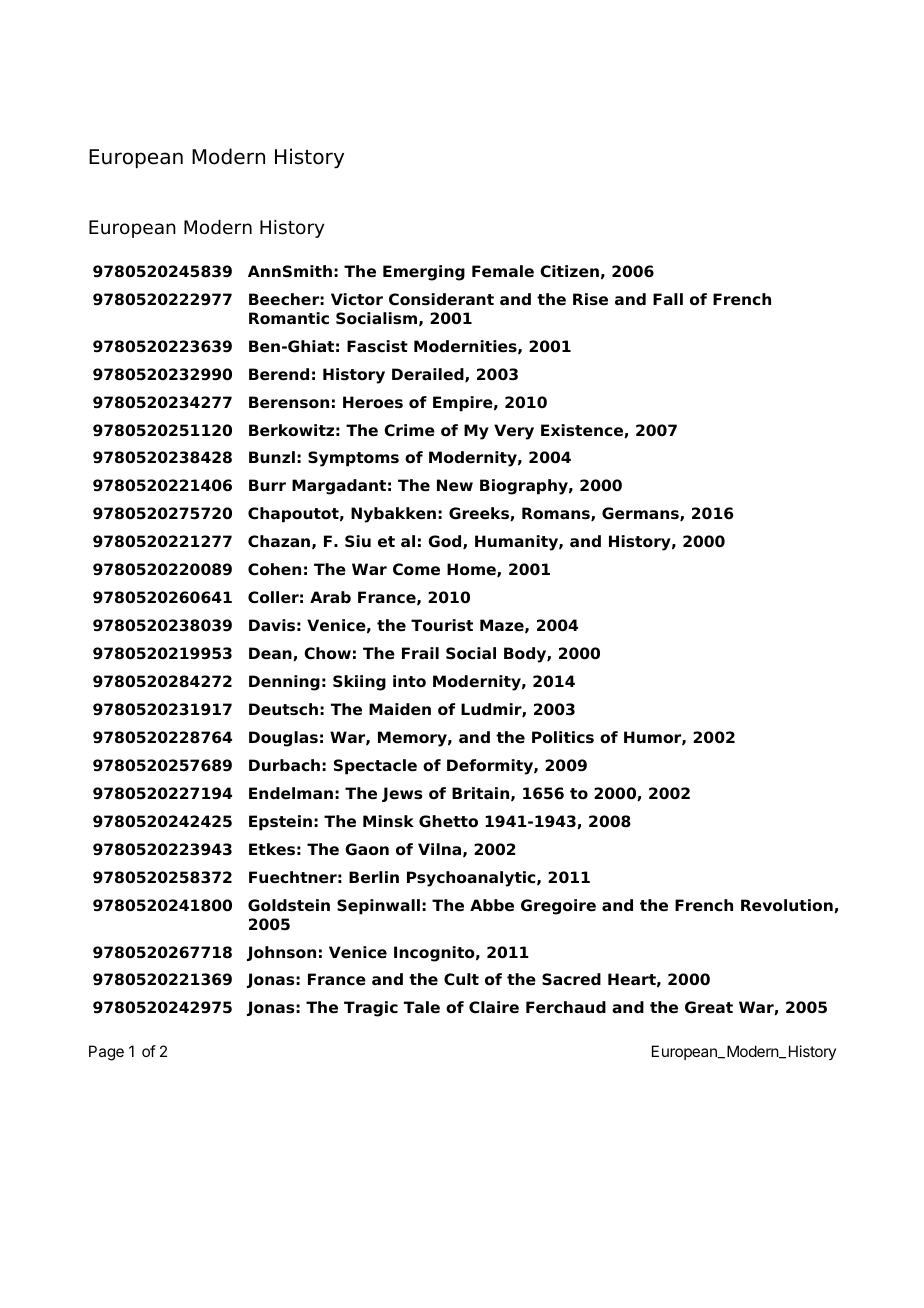  Describe the element at coordinates (563, 737) in the page. I see `Politics` at that location.
